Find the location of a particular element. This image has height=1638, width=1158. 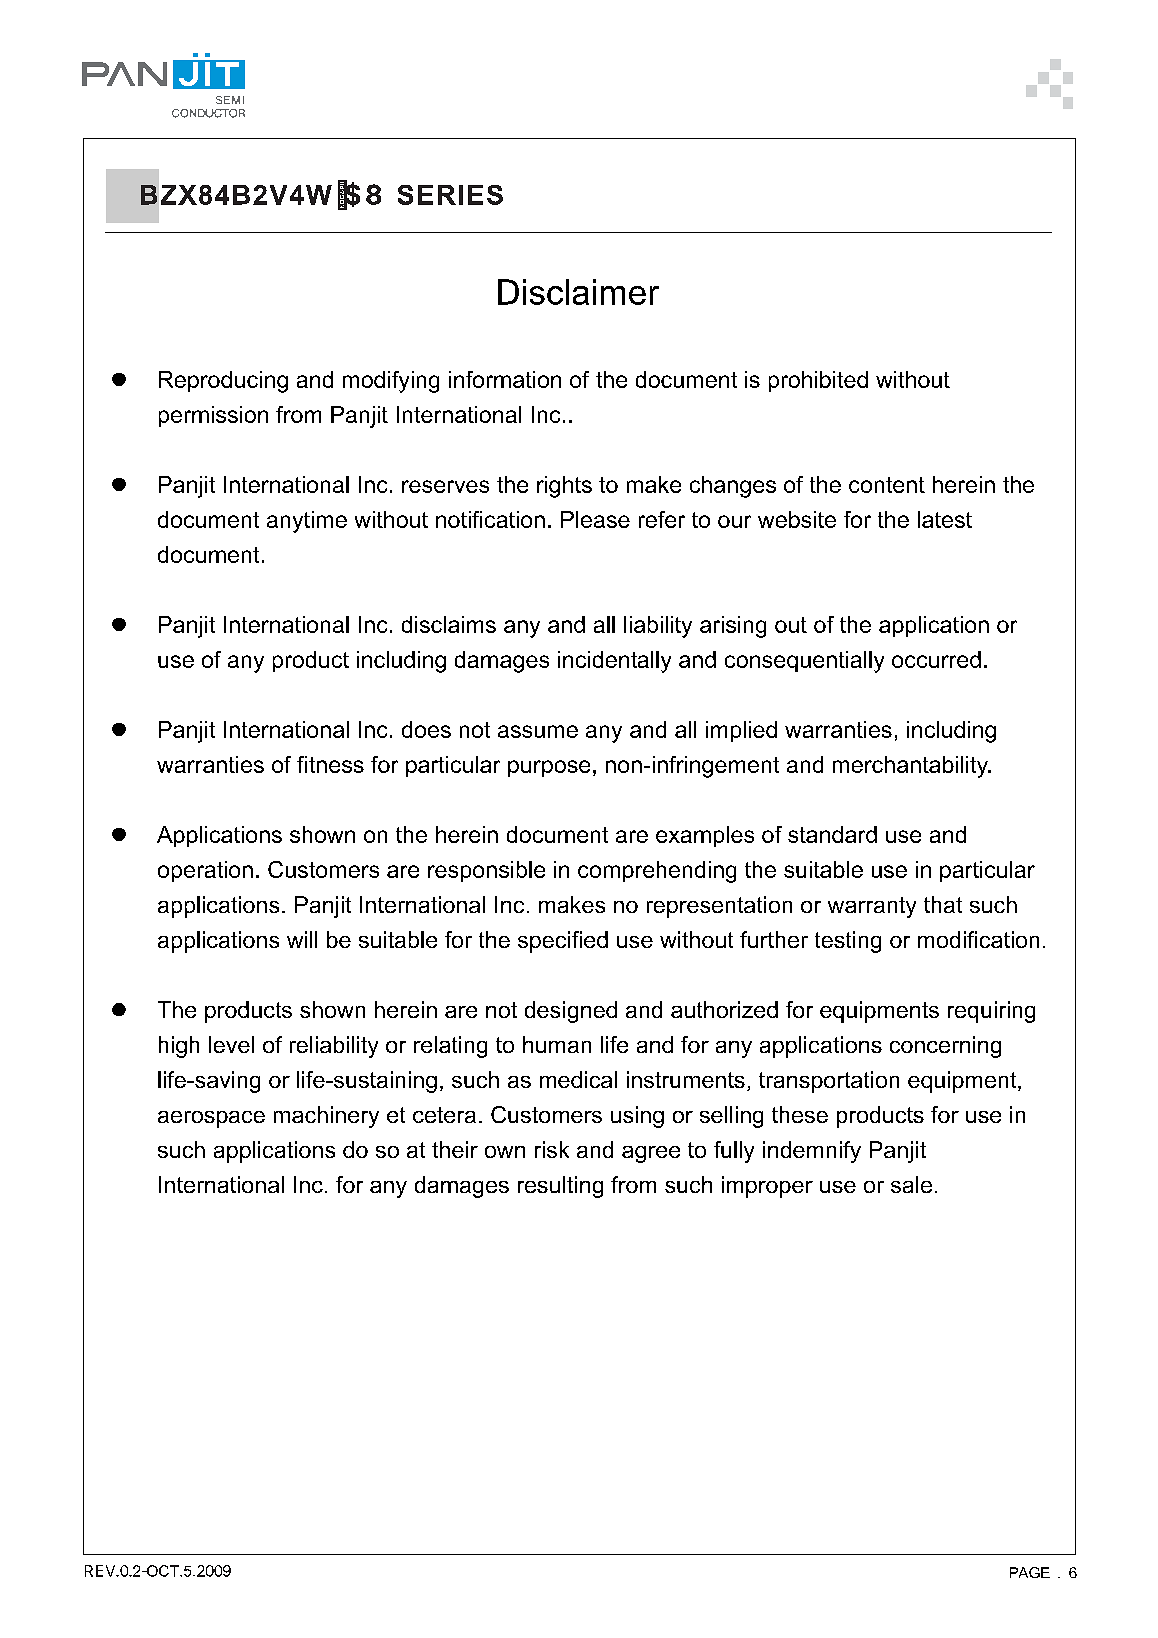

Please is located at coordinates (595, 519).
